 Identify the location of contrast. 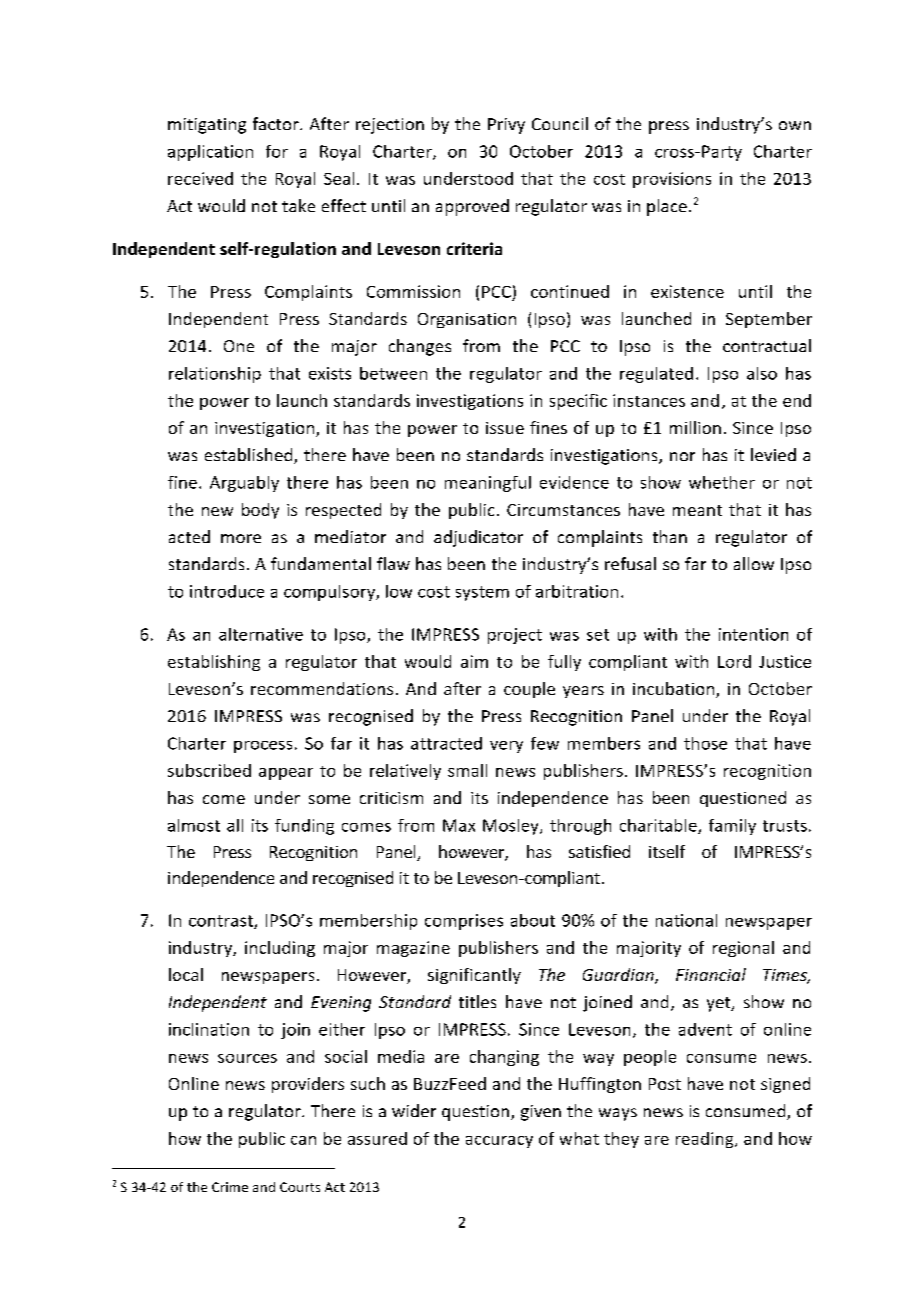
(222, 922).
